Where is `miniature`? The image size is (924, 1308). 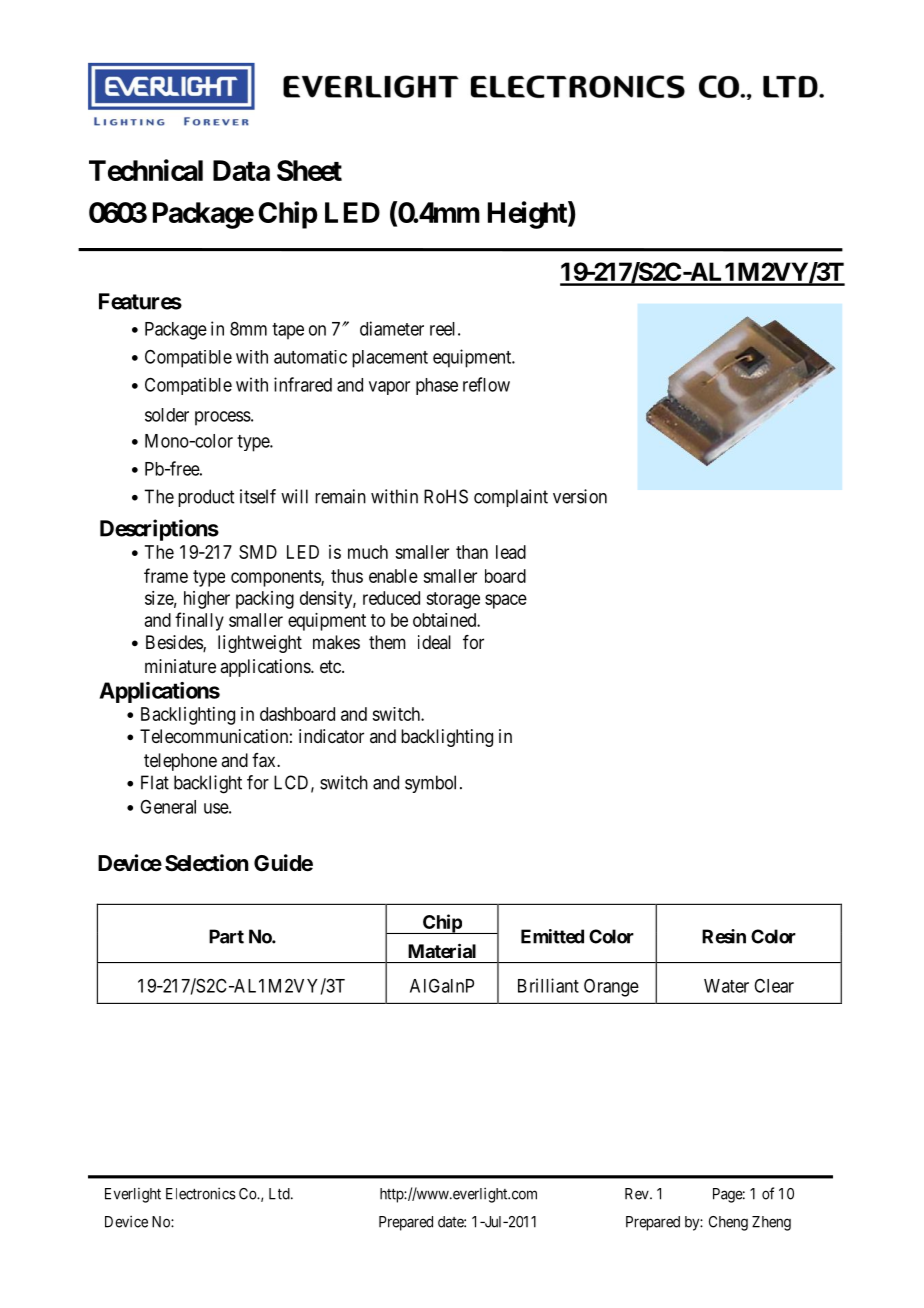 miniature is located at coordinates (180, 666).
